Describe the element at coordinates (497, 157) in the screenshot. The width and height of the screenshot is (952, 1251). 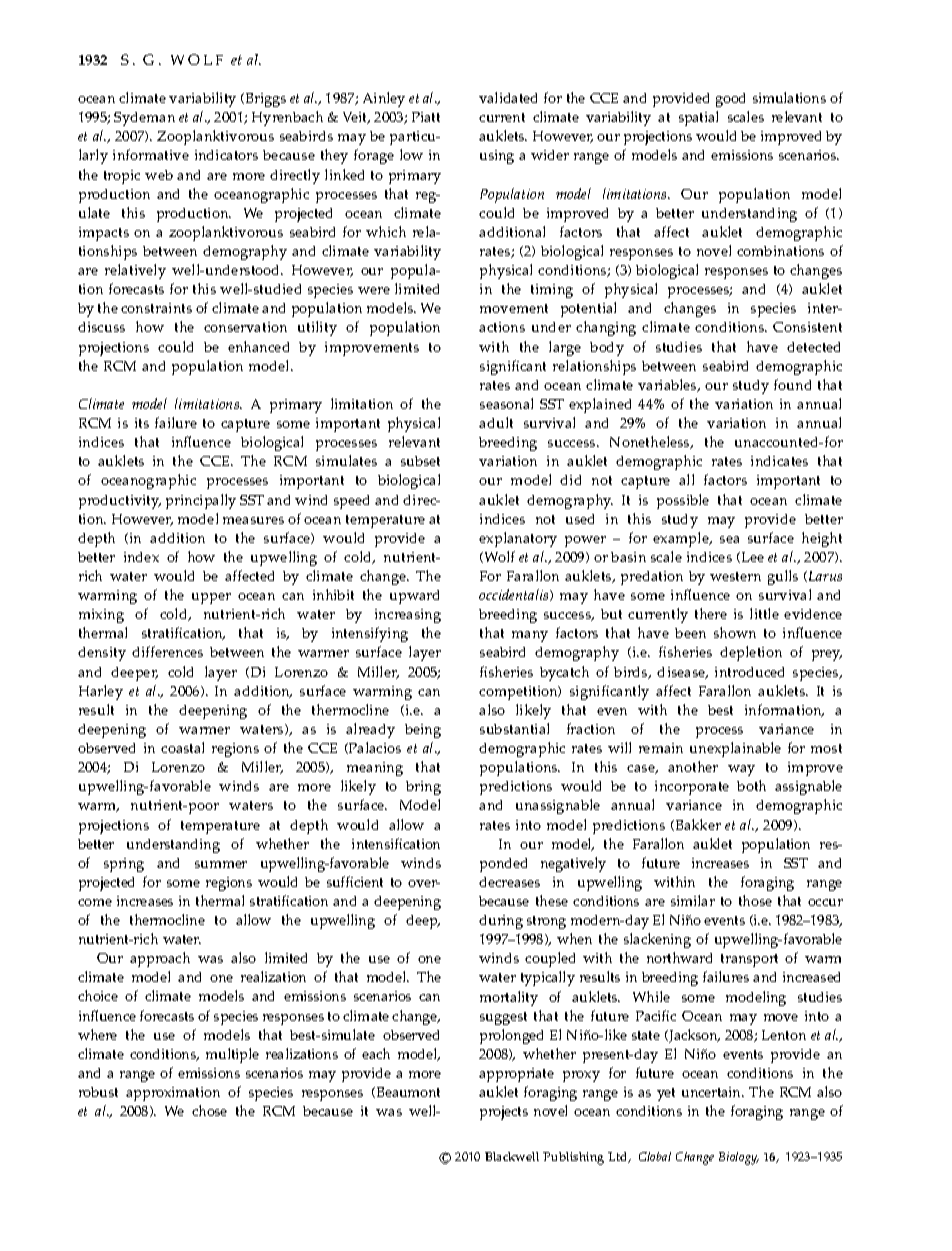
I see `using` at that location.
